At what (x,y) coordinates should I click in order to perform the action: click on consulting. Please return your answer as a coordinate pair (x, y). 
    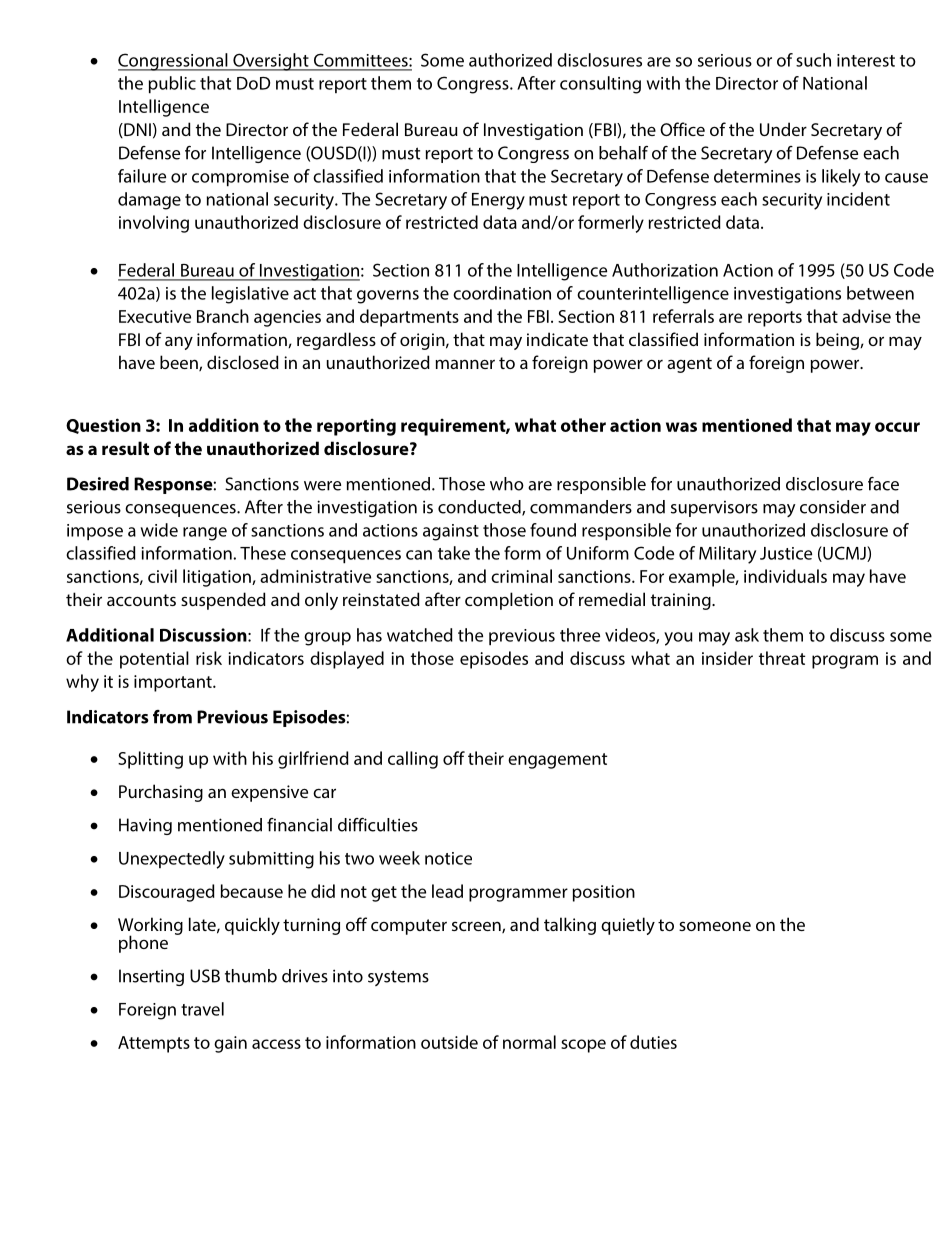
    Looking at the image, I should click on (600, 85).
